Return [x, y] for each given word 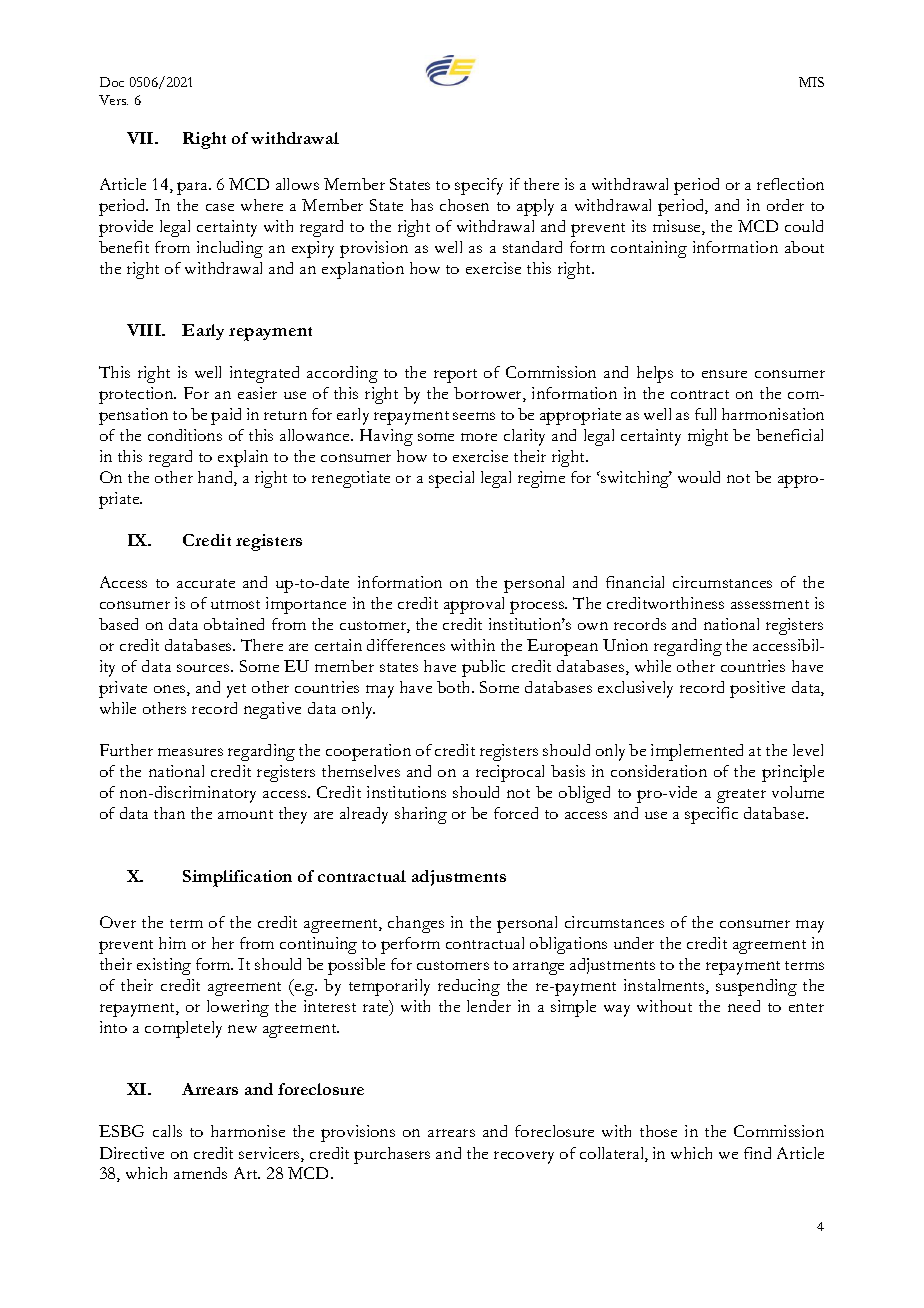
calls [167, 1131]
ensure [724, 374]
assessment [770, 604]
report [455, 376]
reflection [790, 184]
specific [711, 815]
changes [416, 924]
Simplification [237, 878]
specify [479, 186]
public [483, 668]
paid [226, 416]
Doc [112, 82]
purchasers [392, 1155]
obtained [234, 624]
